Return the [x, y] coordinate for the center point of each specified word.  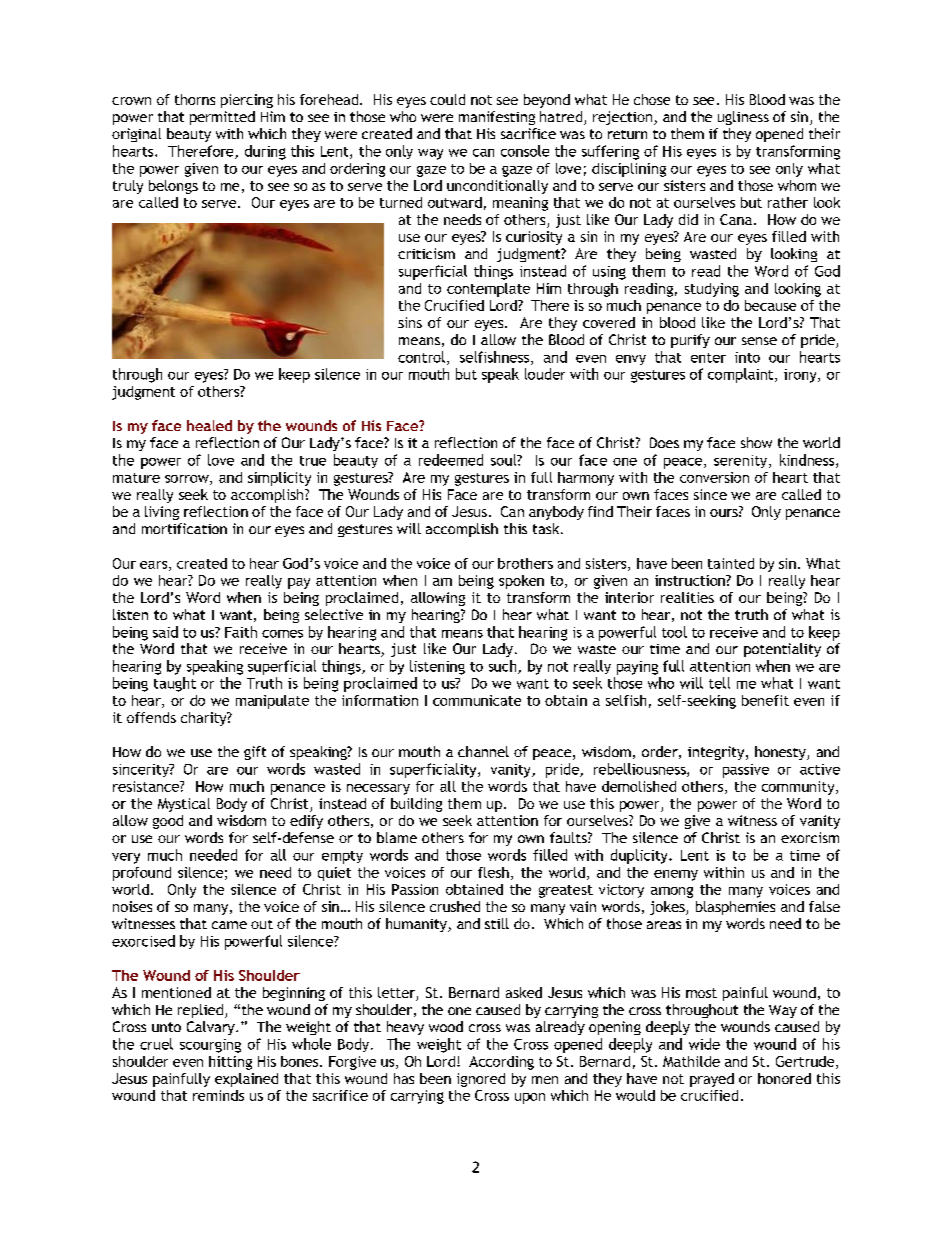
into [747, 357]
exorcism [810, 837]
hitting [230, 1063]
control [421, 357]
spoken [521, 582]
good [168, 822]
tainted [731, 563]
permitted [222, 118]
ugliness [743, 118]
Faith [241, 632]
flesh [493, 872]
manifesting [497, 118]
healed [209, 425]
